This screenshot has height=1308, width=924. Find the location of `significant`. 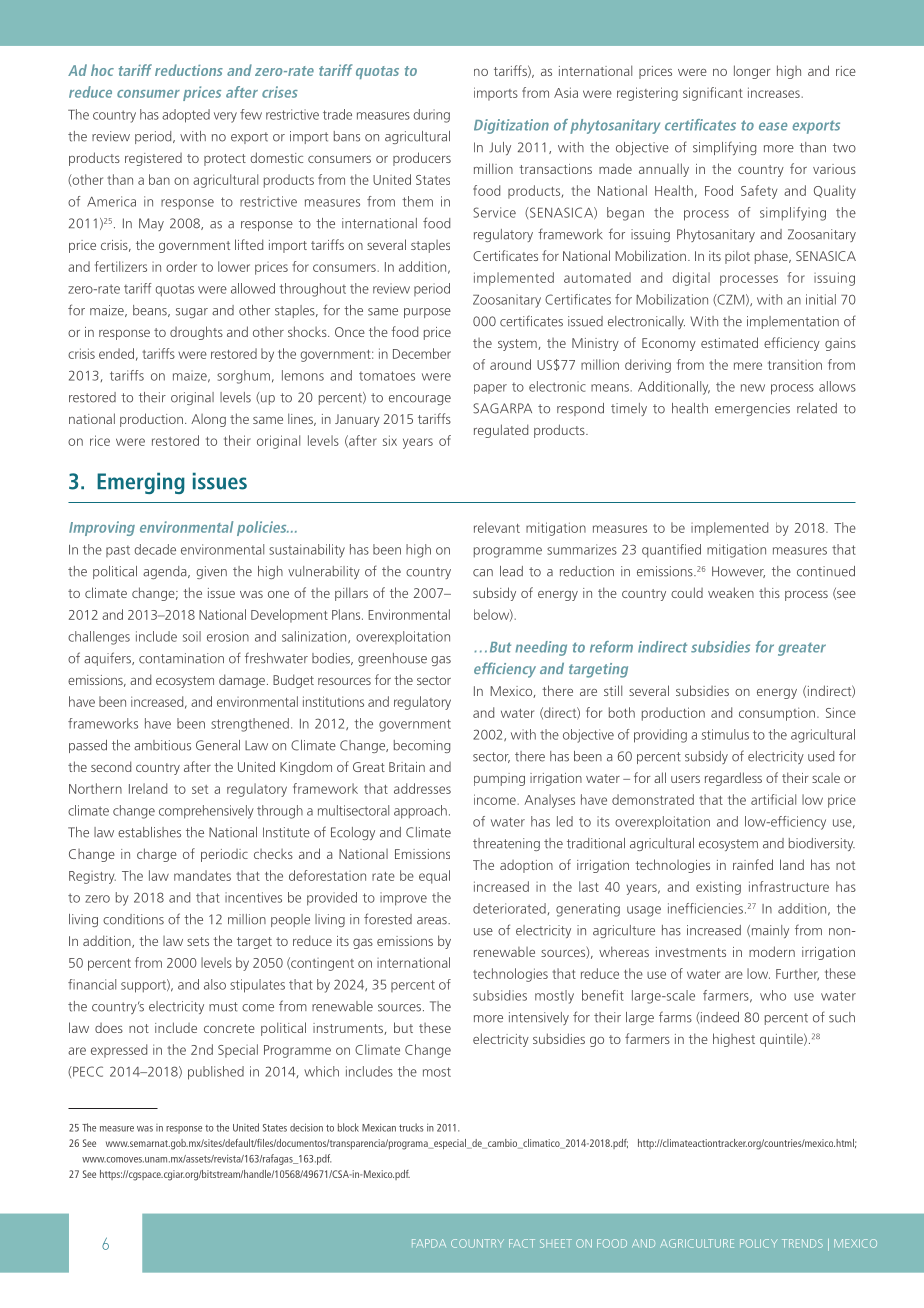

significant is located at coordinates (713, 94).
